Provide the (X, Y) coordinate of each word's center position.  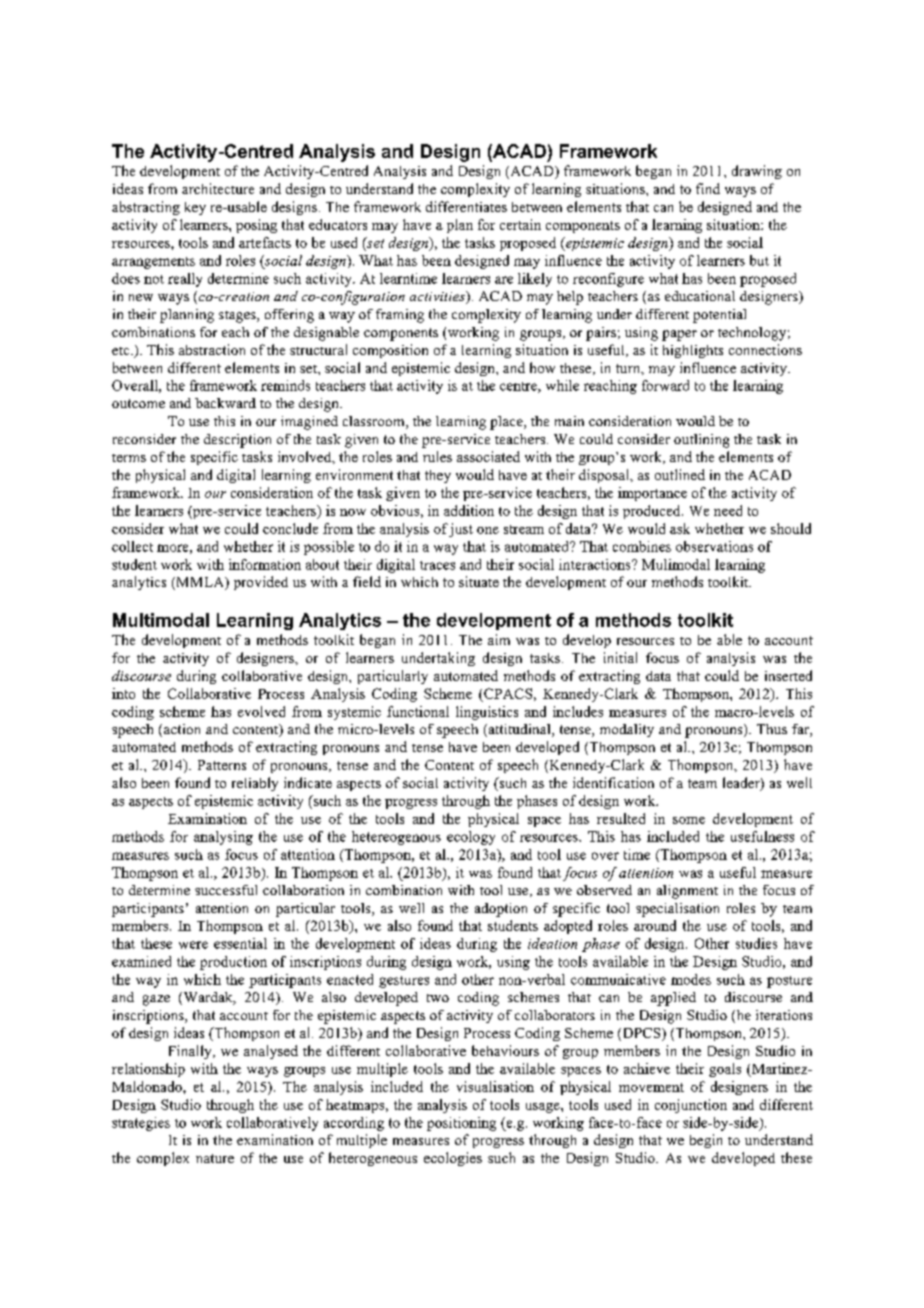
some (689, 820)
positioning (461, 1124)
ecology (471, 838)
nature (215, 1158)
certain (520, 224)
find (708, 188)
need (728, 510)
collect (132, 546)
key (195, 208)
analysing (223, 838)
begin (706, 1141)
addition (469, 510)
